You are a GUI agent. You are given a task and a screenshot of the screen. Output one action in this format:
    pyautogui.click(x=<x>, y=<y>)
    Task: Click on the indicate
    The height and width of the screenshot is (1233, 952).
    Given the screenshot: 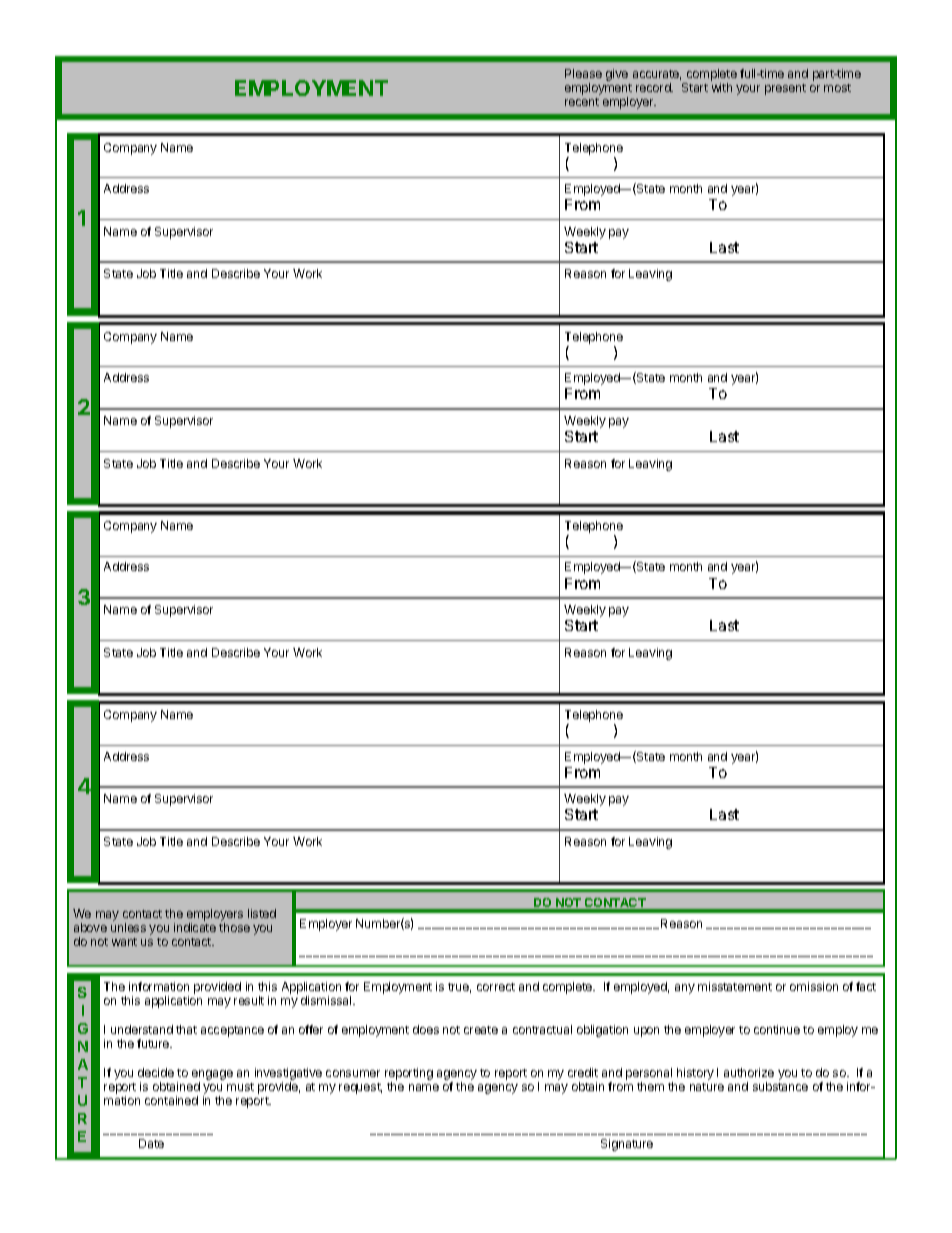 What is the action you would take?
    pyautogui.click(x=195, y=927)
